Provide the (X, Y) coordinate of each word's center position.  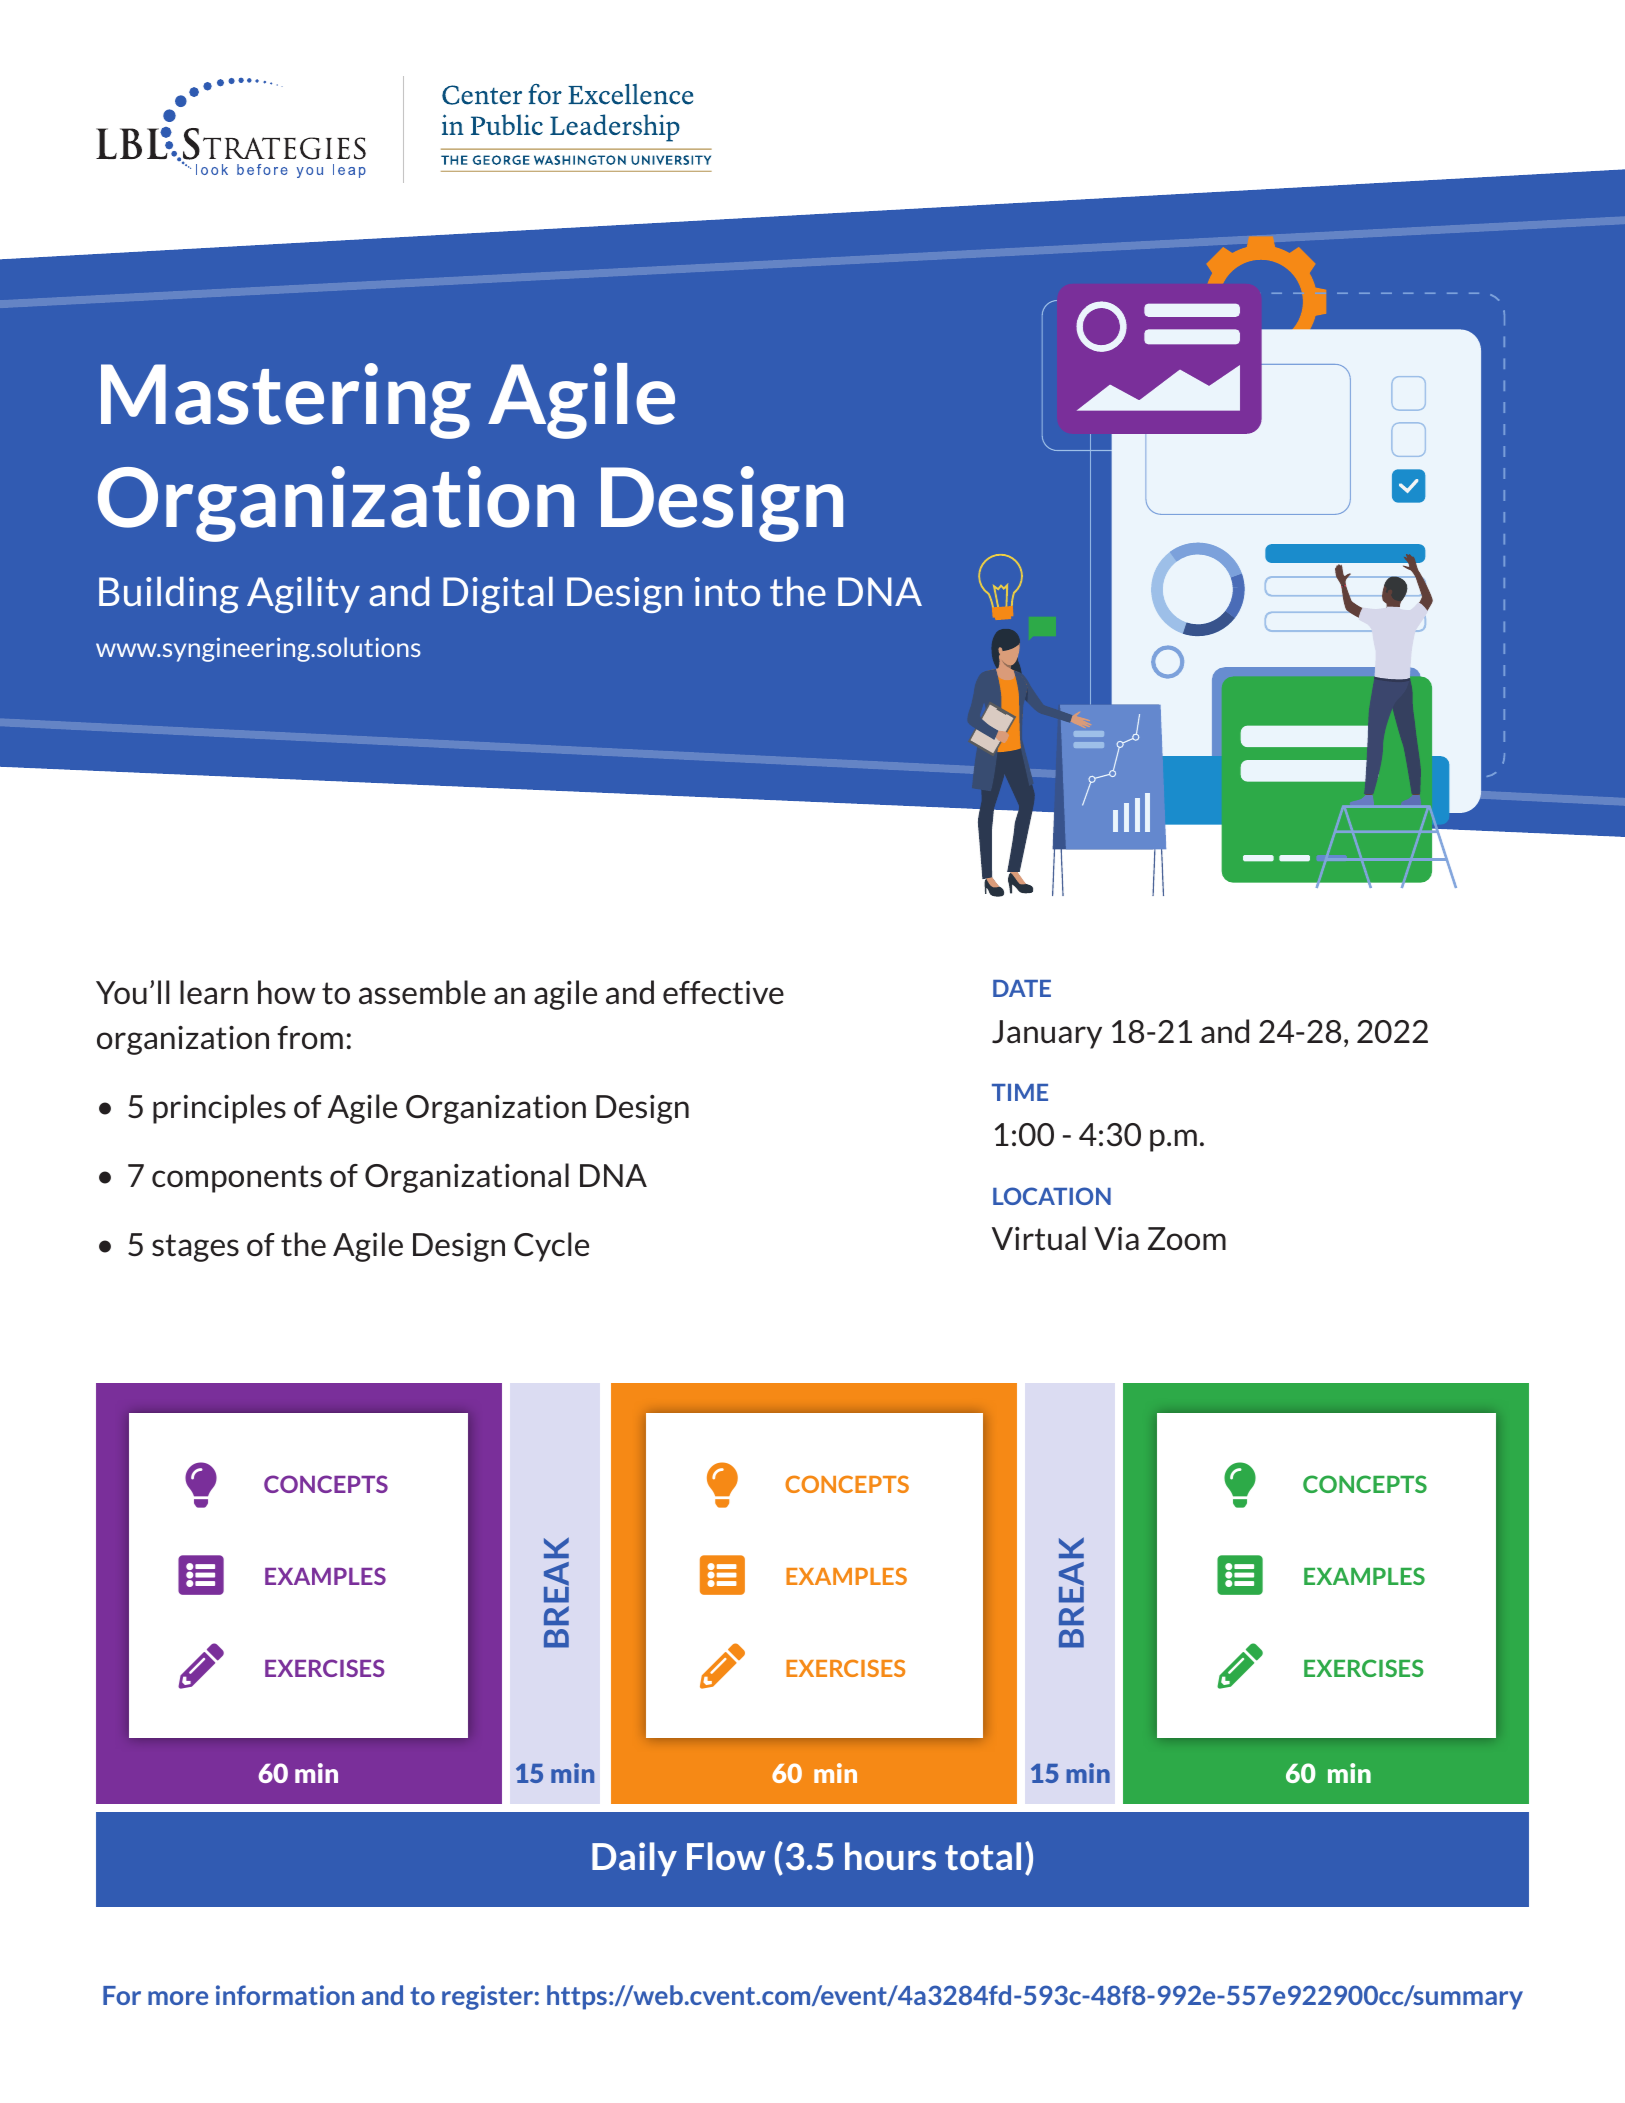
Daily (634, 1859)
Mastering (286, 401)
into (727, 591)
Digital (498, 595)
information (285, 1995)
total (983, 1856)
